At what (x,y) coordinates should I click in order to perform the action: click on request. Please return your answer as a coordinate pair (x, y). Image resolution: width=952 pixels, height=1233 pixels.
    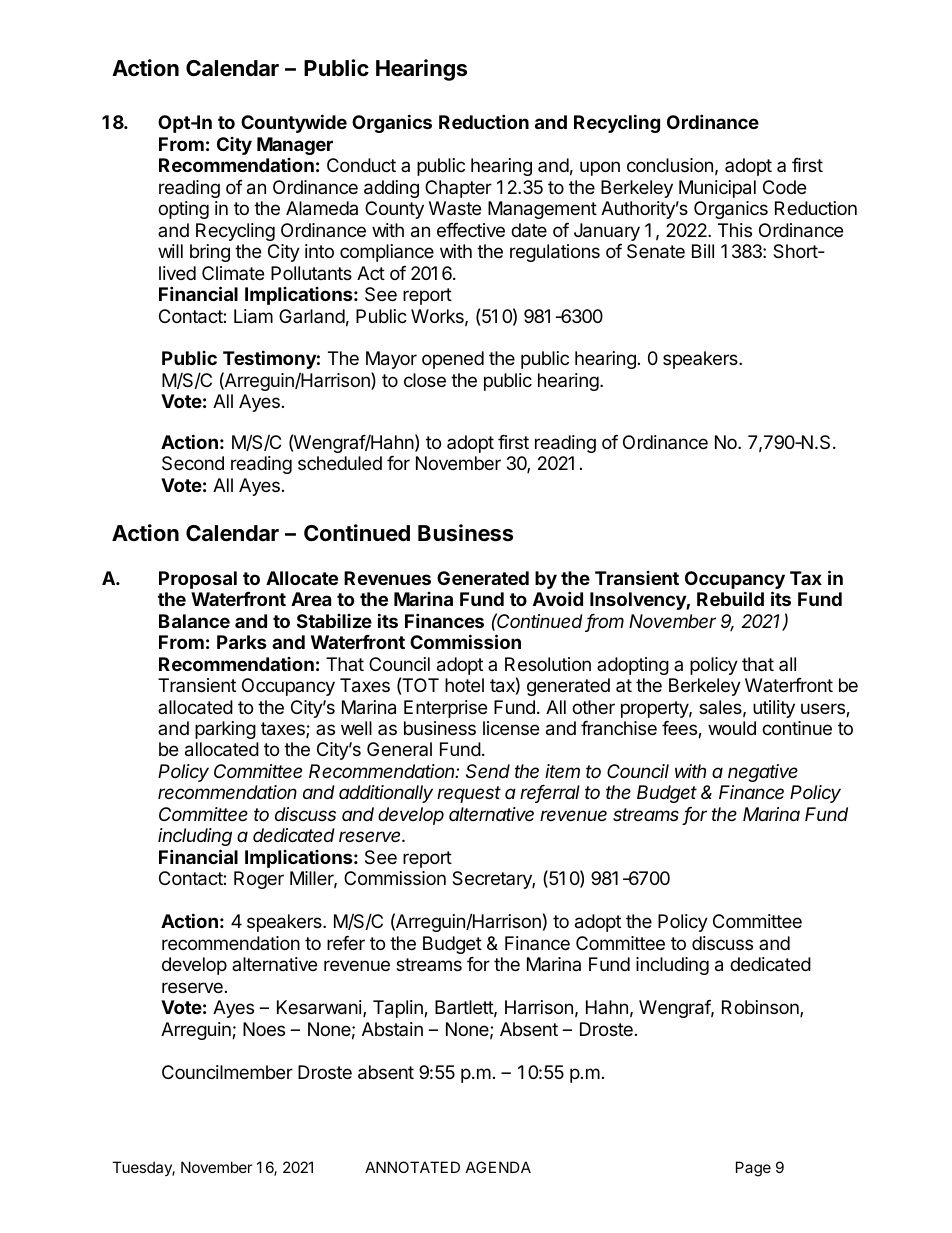
    Looking at the image, I should click on (469, 794).
